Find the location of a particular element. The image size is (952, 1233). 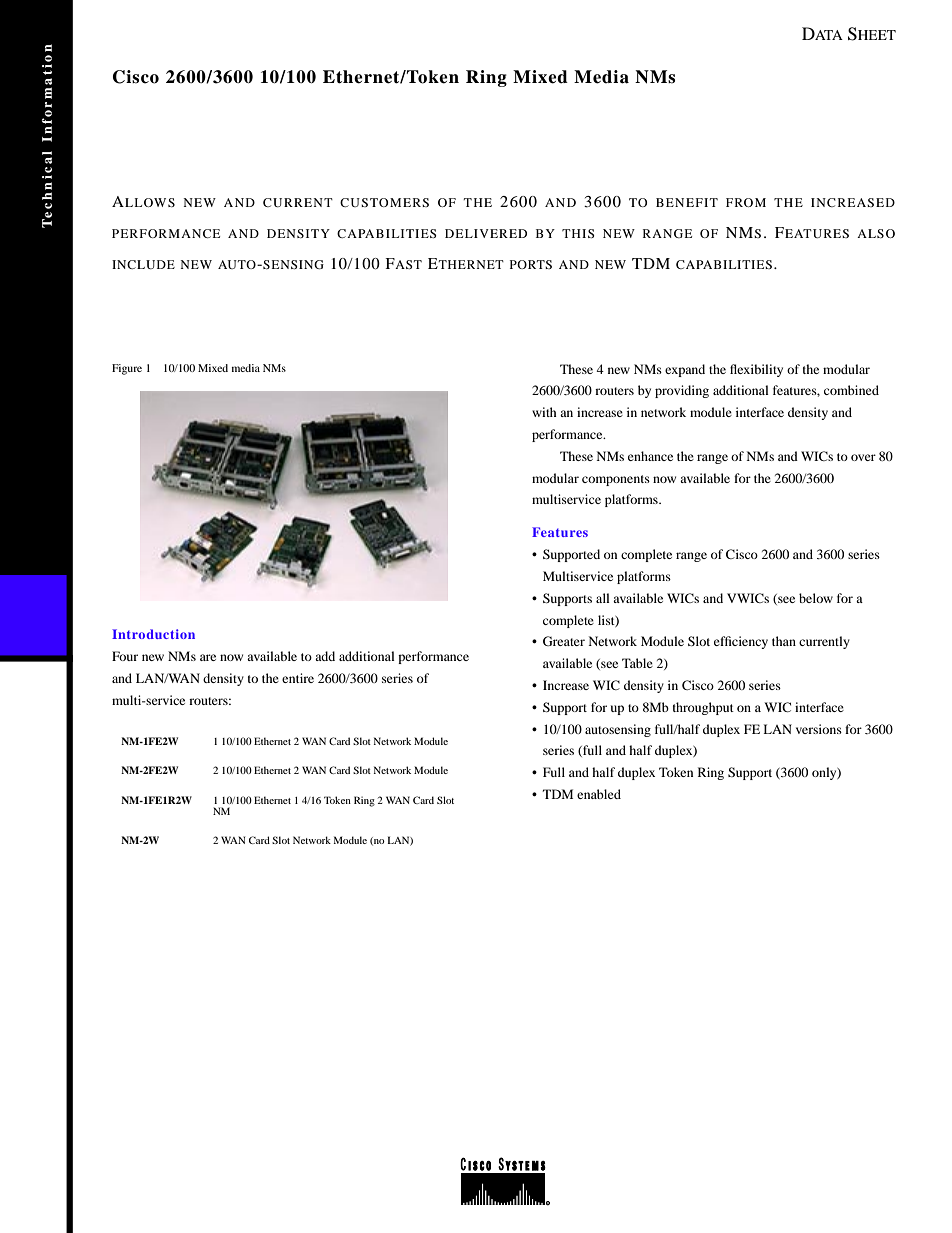

DELIVERED is located at coordinates (486, 233).
